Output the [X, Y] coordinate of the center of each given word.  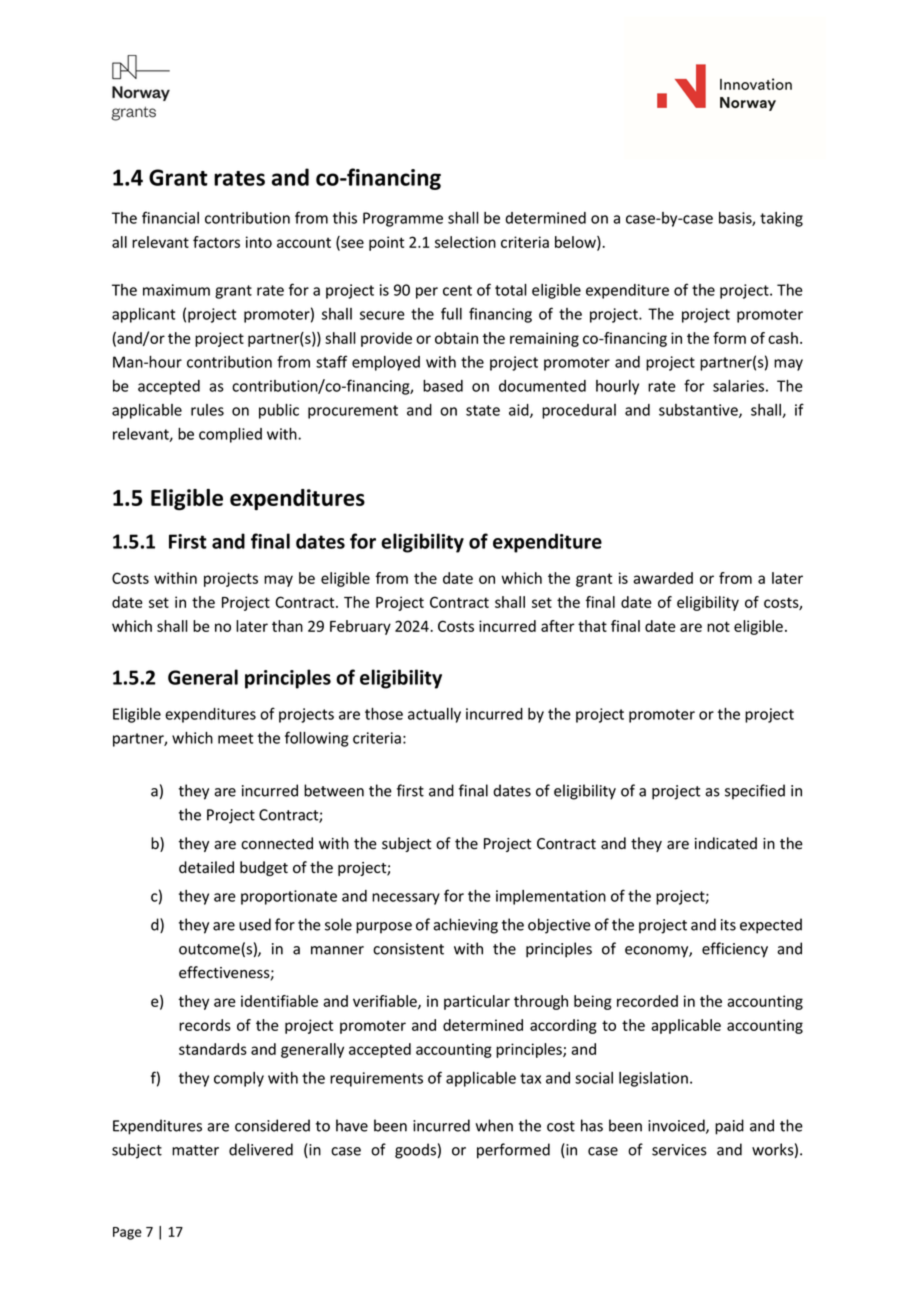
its [728, 925]
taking [781, 219]
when [494, 1125]
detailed [206, 867]
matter [195, 1150]
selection [465, 242]
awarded [663, 578]
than [287, 626]
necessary [406, 899]
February [360, 627]
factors [216, 242]
